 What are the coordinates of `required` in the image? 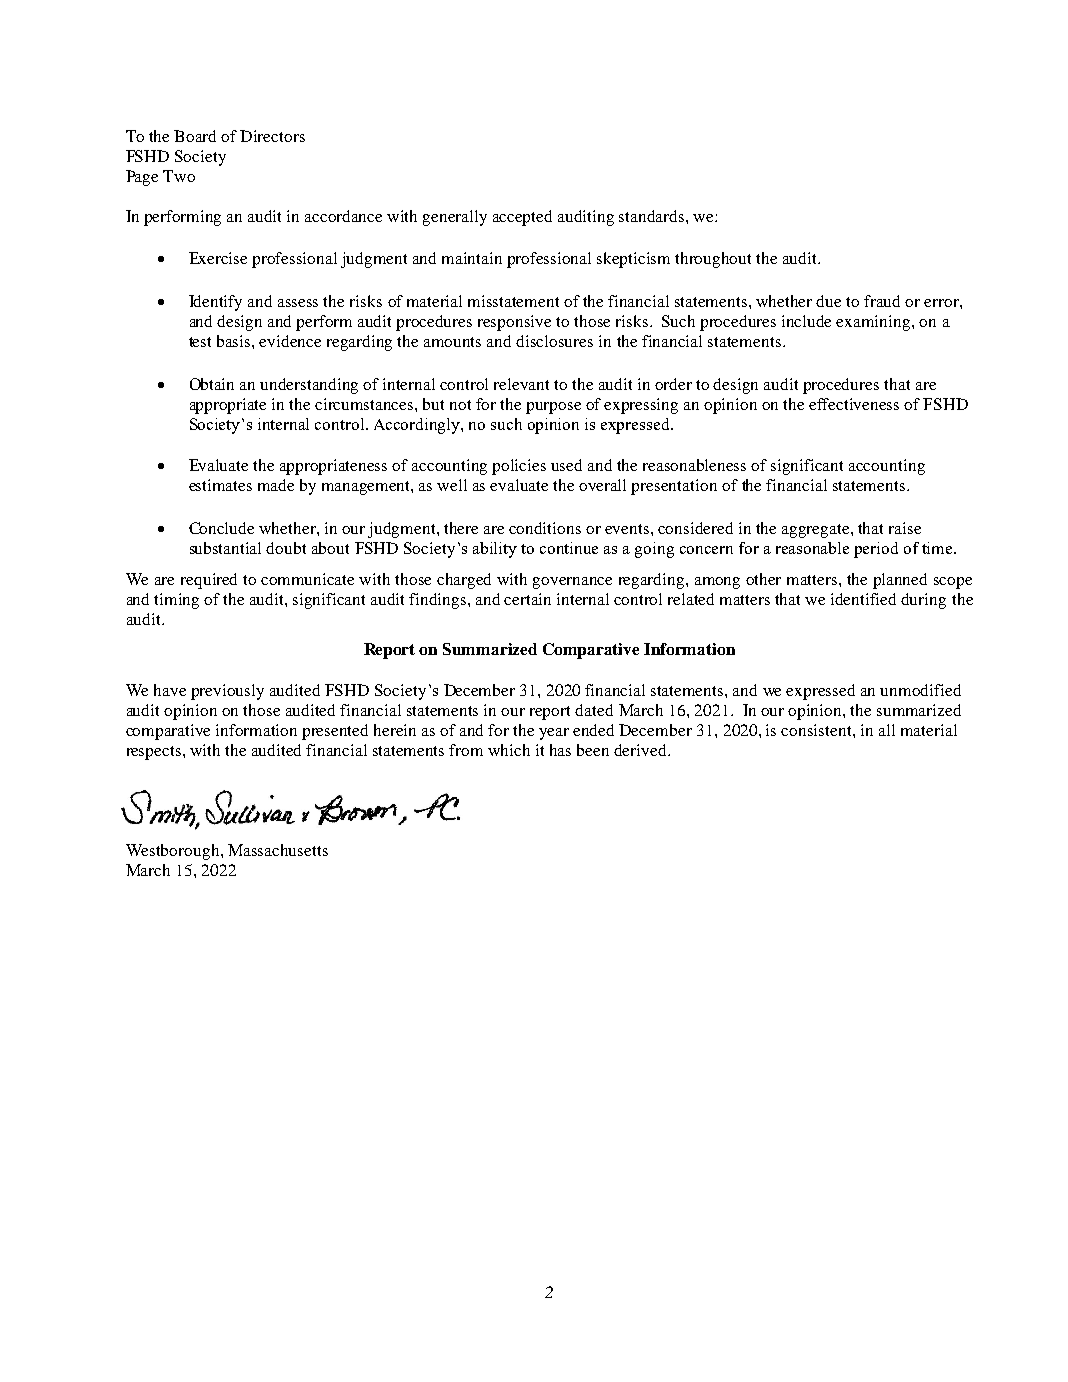 It's located at (209, 581).
